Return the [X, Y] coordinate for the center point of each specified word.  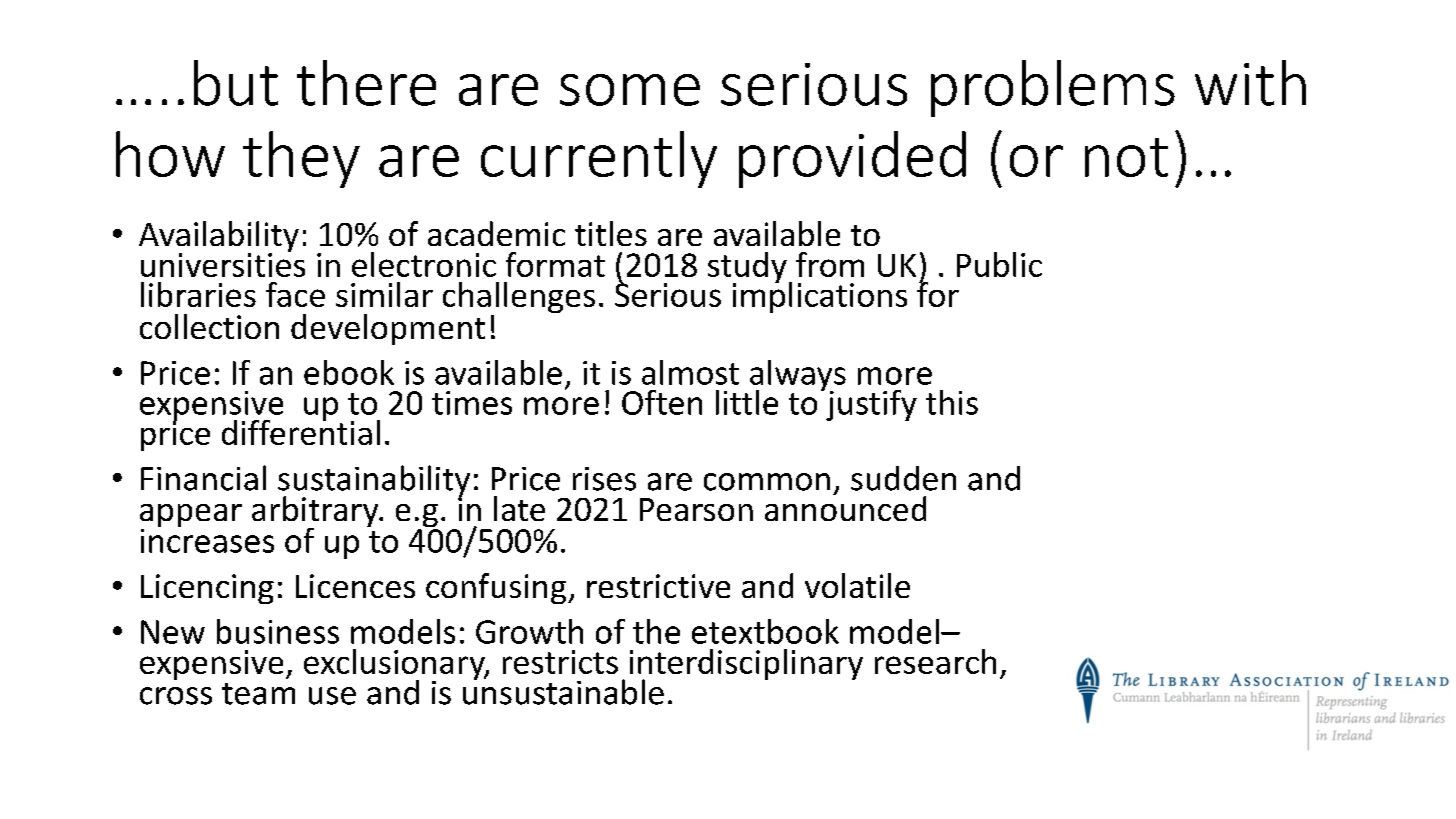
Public [999, 264]
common [767, 482]
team [258, 694]
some [630, 90]
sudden [903, 478]
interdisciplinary [746, 666]
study [747, 269]
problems [1053, 88]
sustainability [374, 482]
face [295, 294]
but [236, 83]
